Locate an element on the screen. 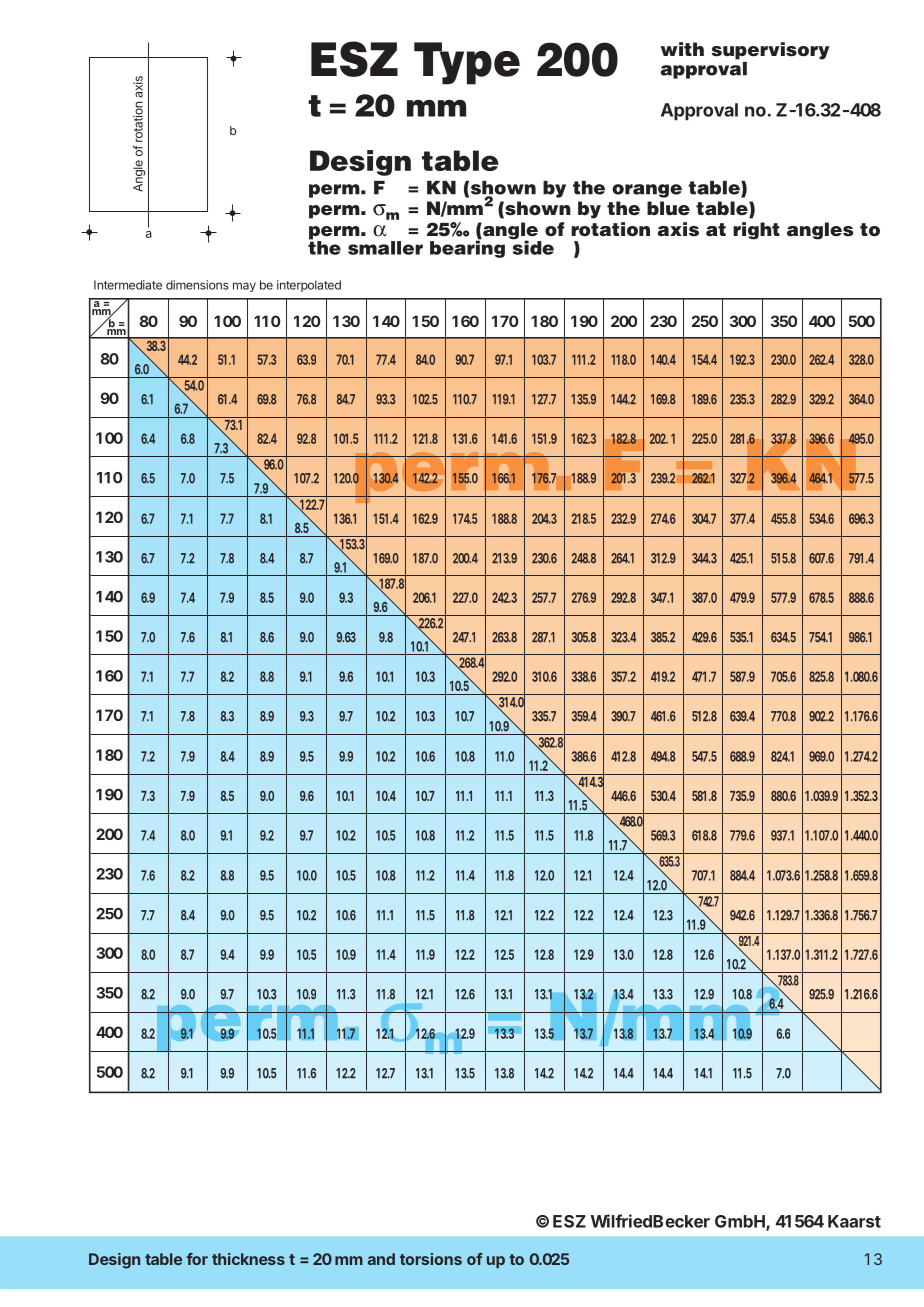 The height and width of the screenshot is (1307, 924). Intermediate is located at coordinates (128, 285).
